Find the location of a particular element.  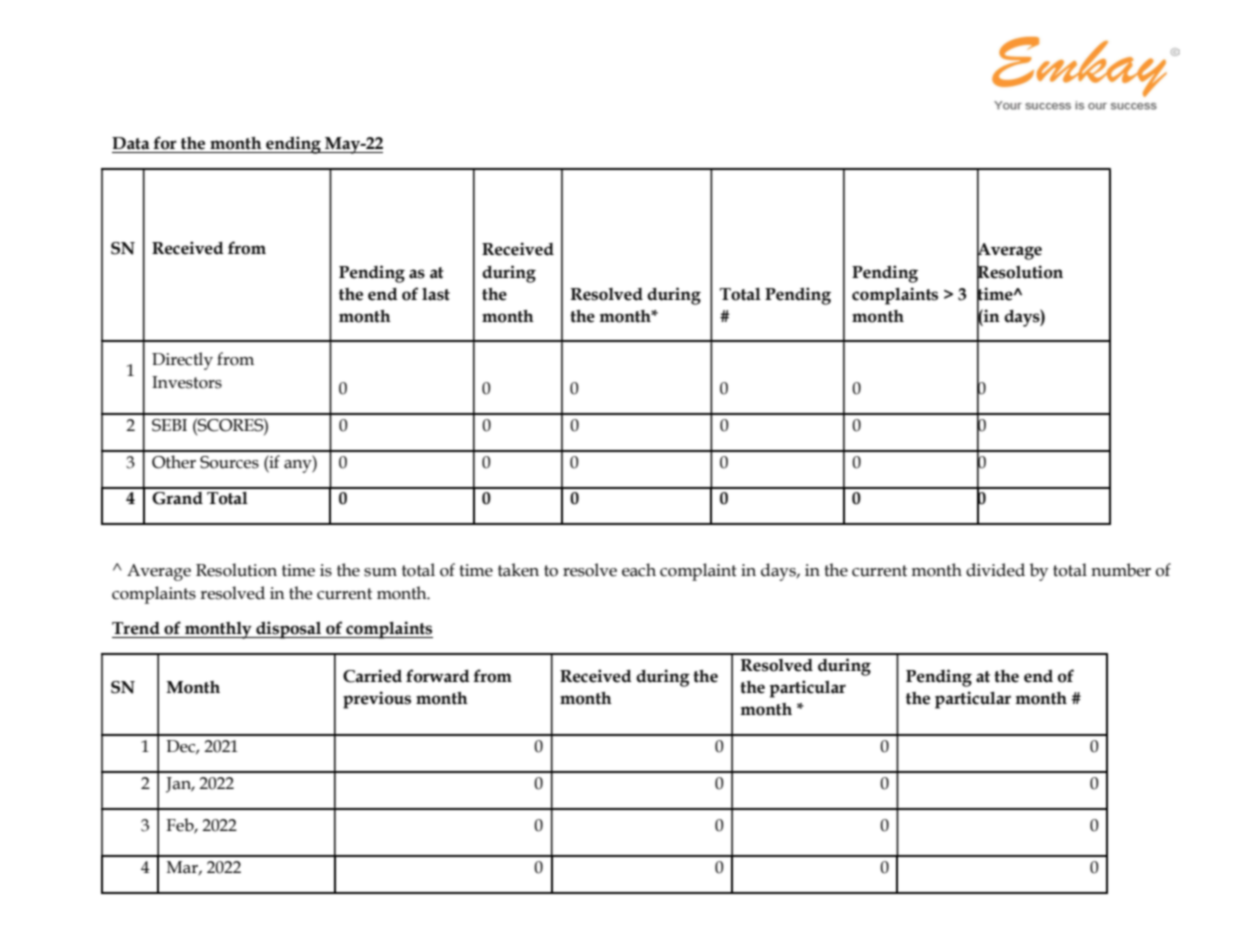

previous is located at coordinates (377, 700).
